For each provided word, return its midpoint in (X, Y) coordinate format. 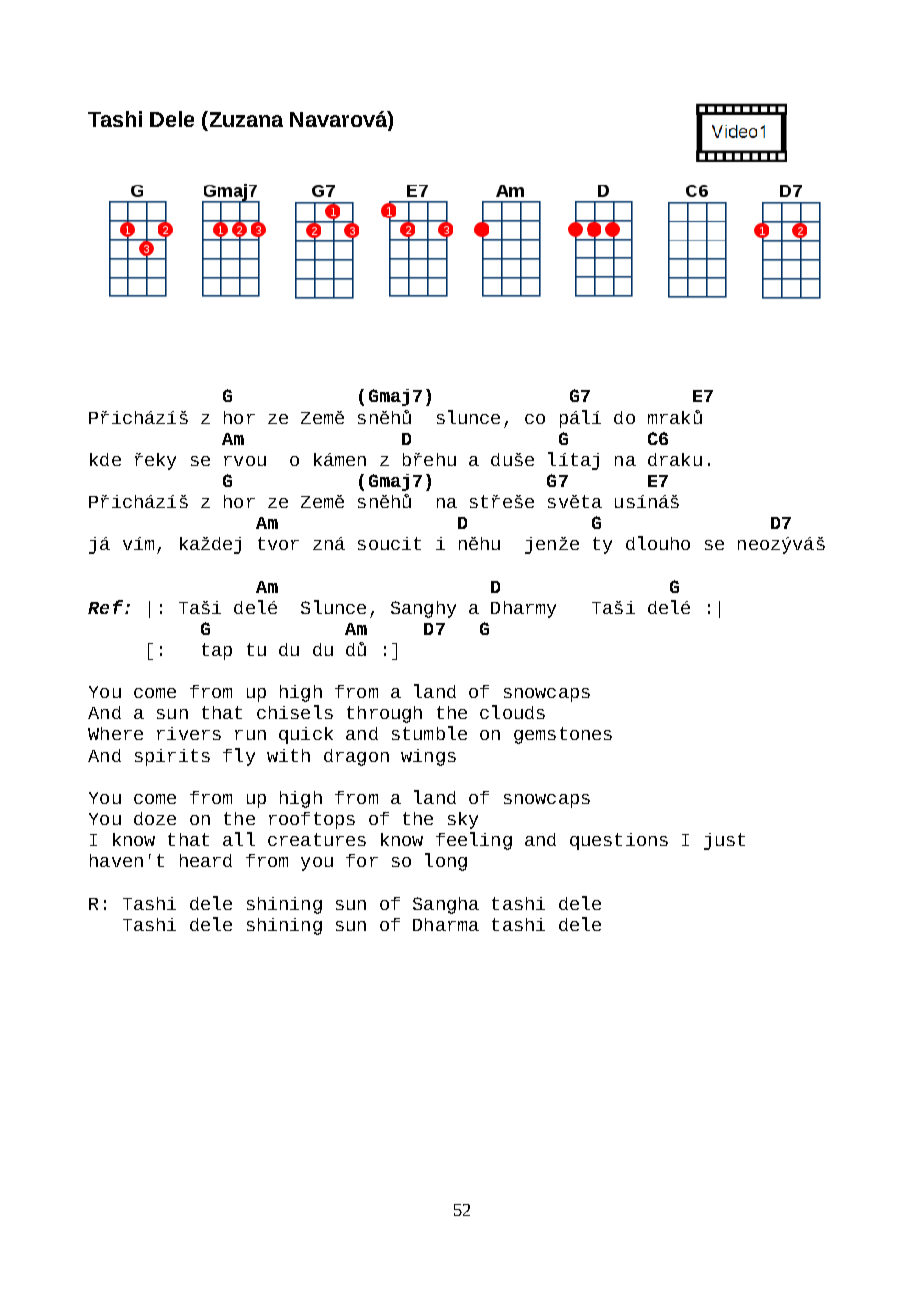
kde (105, 459)
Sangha (446, 905)
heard (206, 860)
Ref (105, 607)
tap (217, 651)
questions (619, 841)
